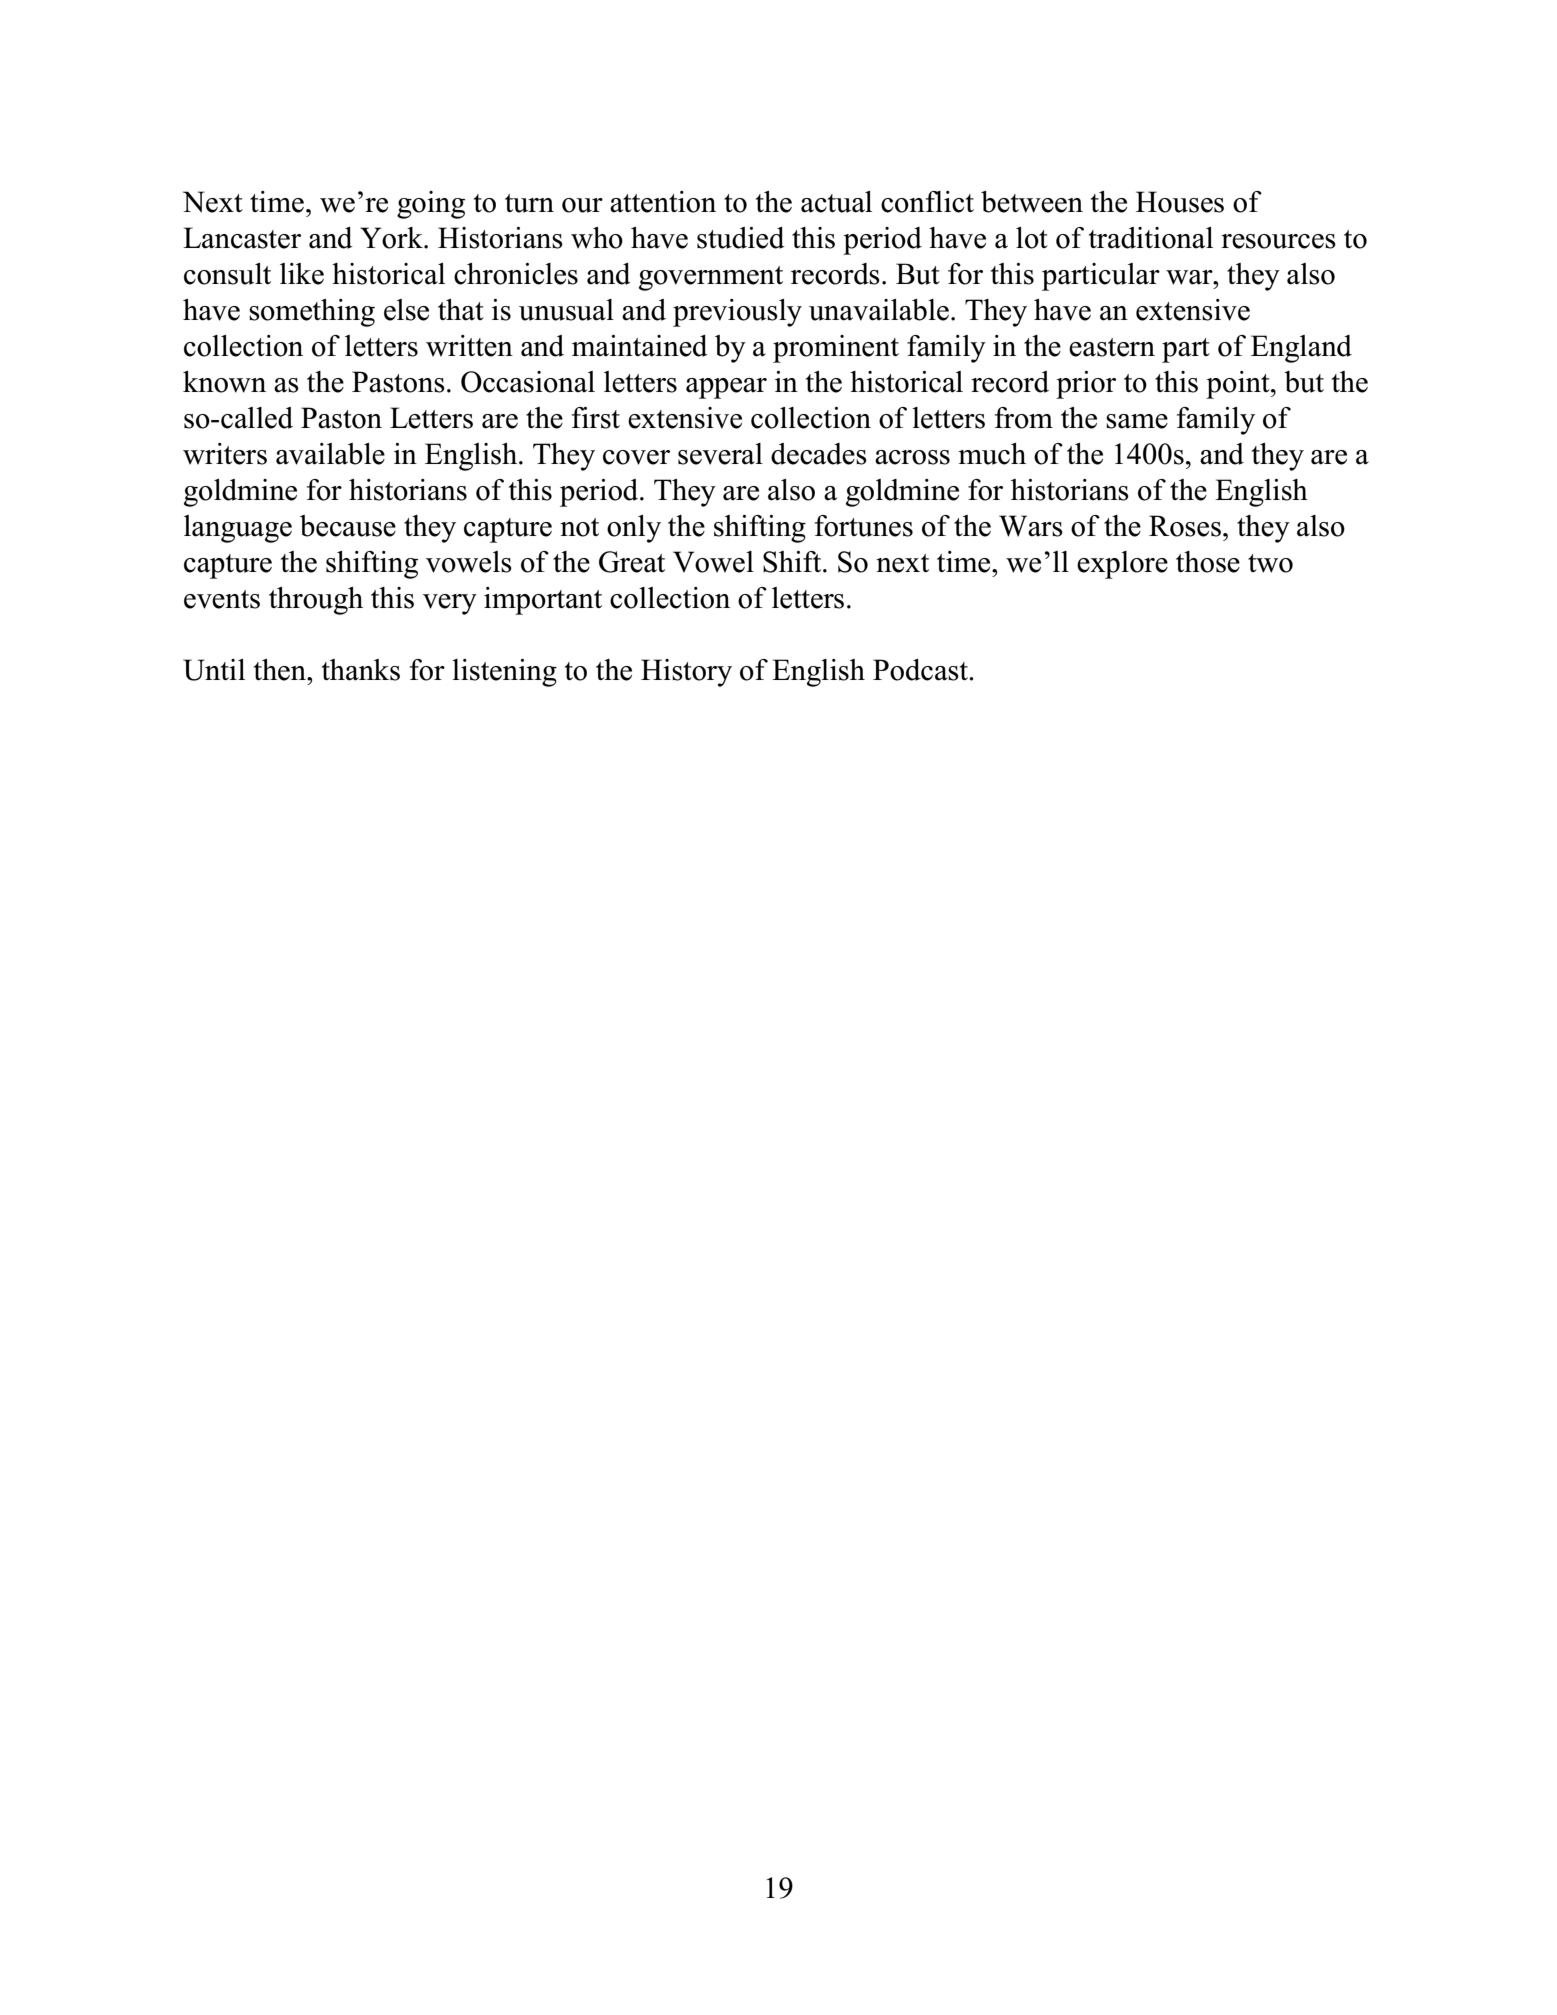  Describe the element at coordinates (864, 526) in the document. I see `fortunes` at that location.
